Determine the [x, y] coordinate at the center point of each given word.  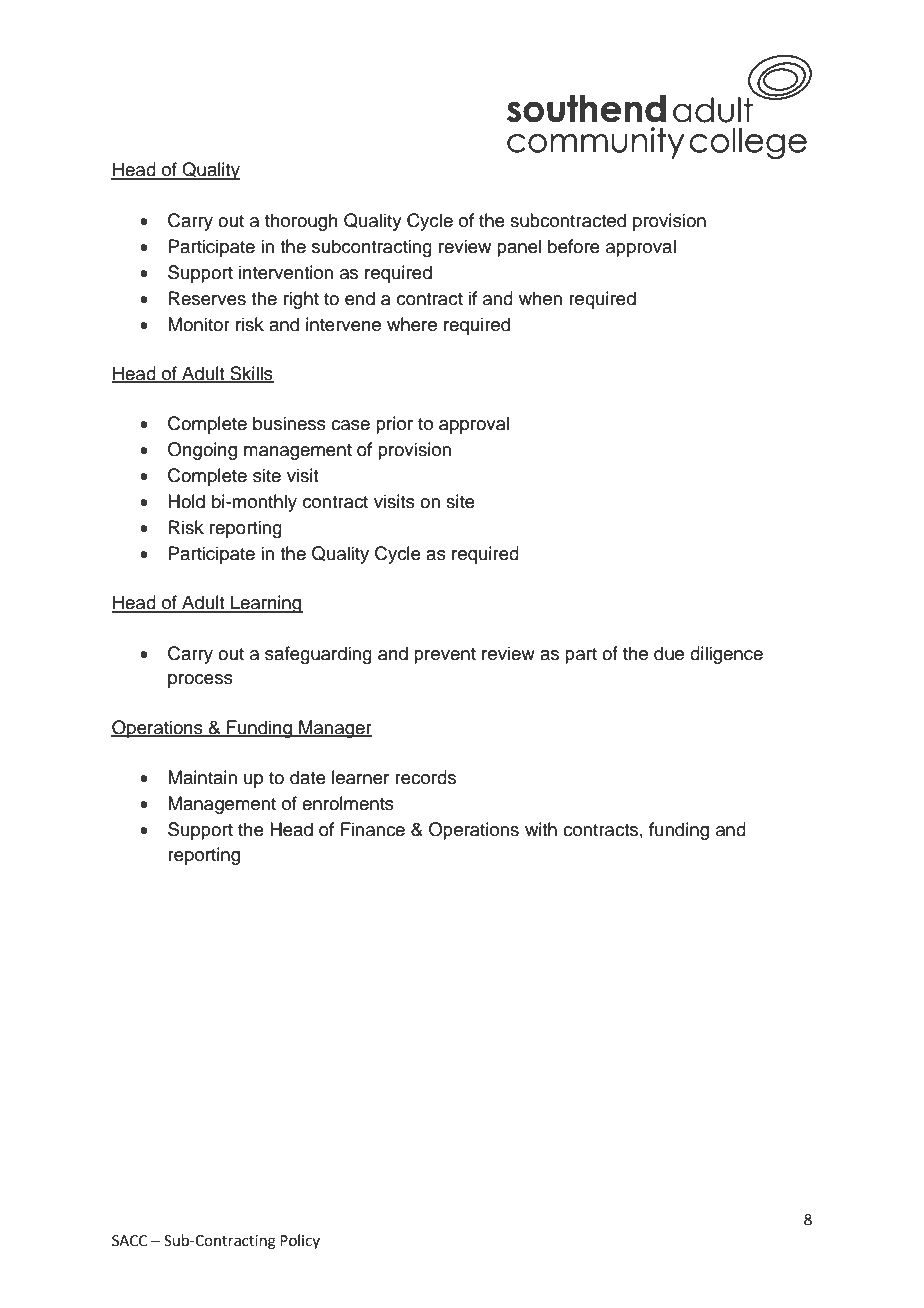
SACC [129, 1241]
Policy [300, 1241]
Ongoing [202, 451]
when [540, 298]
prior [394, 425]
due [669, 653]
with [541, 829]
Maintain [202, 777]
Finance [373, 829]
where [412, 324]
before [574, 246]
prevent [445, 656]
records [425, 777]
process [200, 681]
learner [360, 777]
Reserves [207, 298]
